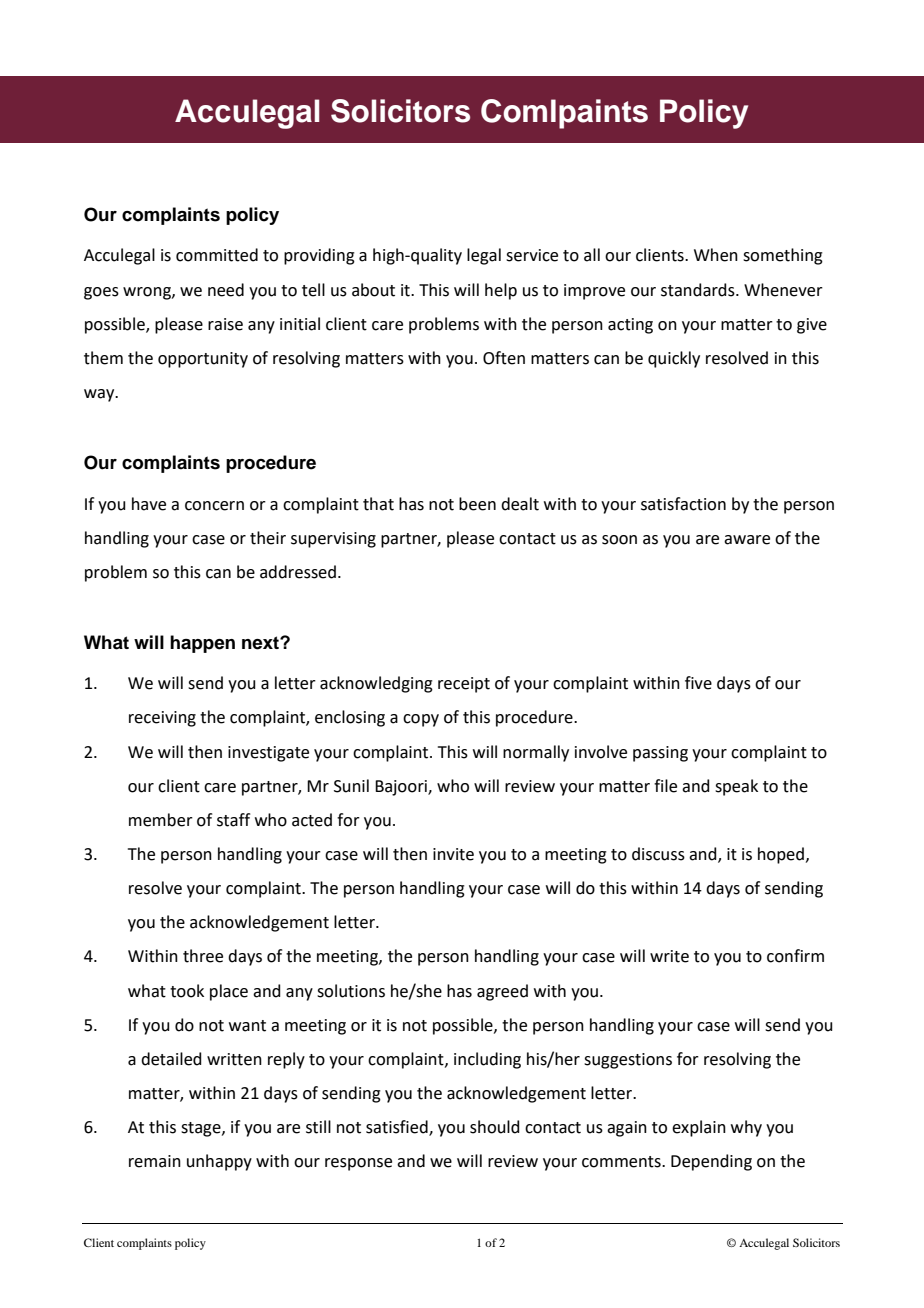 This screenshot has height=1308, width=924. What do you see at coordinates (699, 290) in the screenshot?
I see `standards` at bounding box center [699, 290].
